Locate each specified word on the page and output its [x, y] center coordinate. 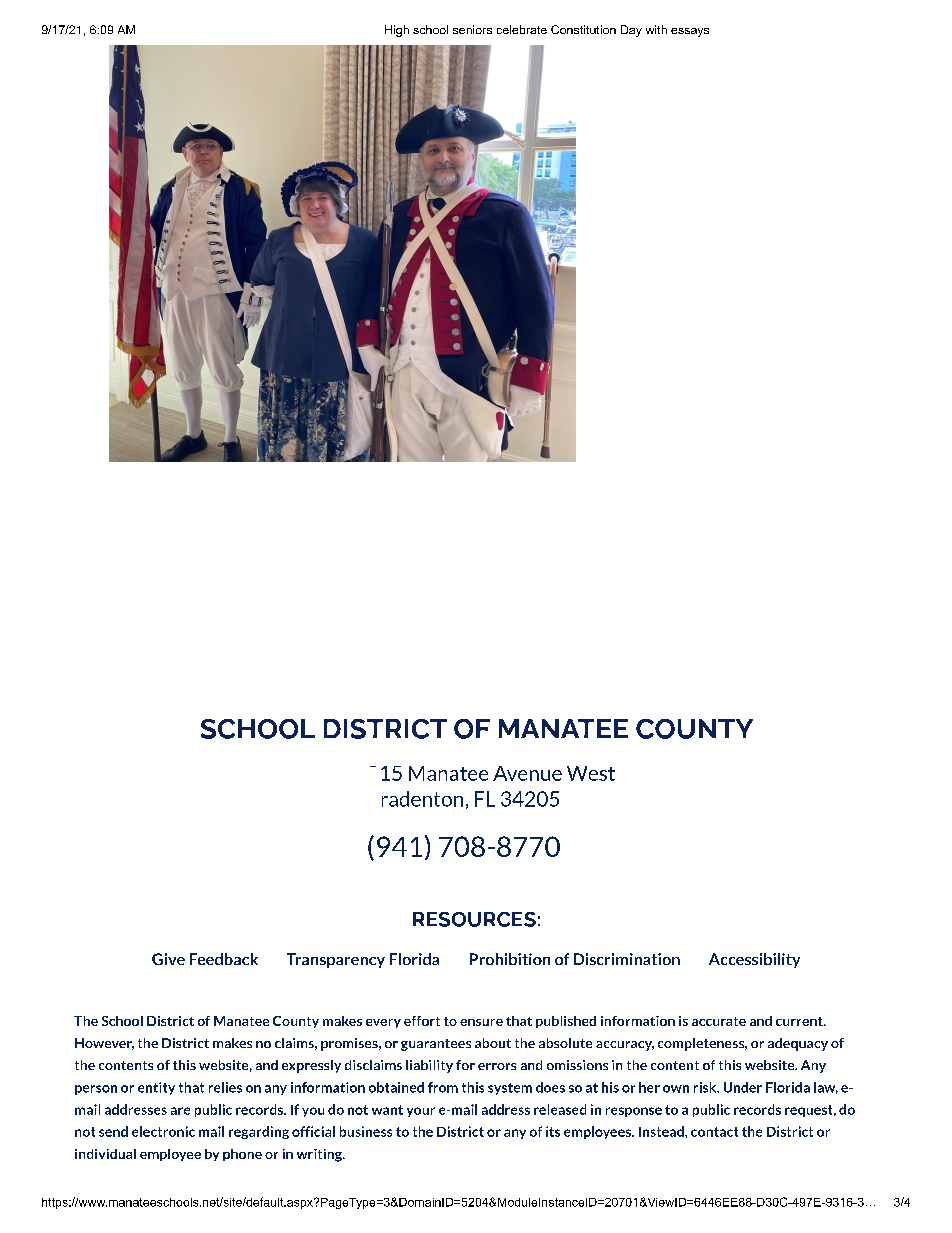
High [397, 31]
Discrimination [627, 959]
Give [168, 959]
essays [690, 32]
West [591, 773]
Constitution [583, 29]
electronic [163, 1131]
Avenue [527, 773]
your [421, 1112]
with [656, 29]
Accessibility [754, 960]
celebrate [522, 29]
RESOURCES [474, 919]
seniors [472, 29]
